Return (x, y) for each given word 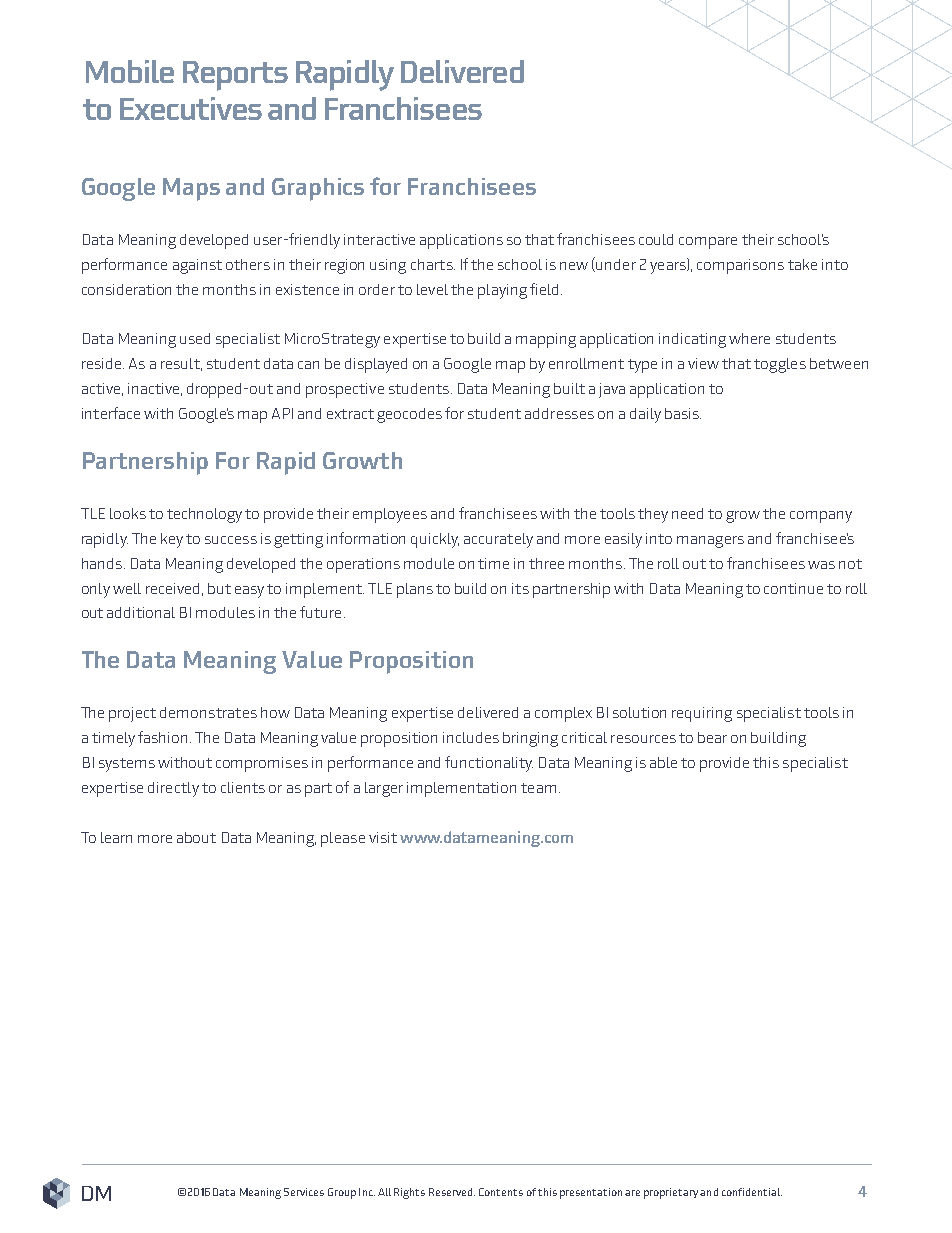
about (196, 837)
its (520, 588)
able (663, 762)
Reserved (452, 1192)
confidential (752, 1192)
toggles (780, 365)
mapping (546, 340)
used (195, 338)
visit (383, 837)
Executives (191, 108)
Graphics (318, 189)
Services (304, 1192)
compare (708, 243)
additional (141, 612)
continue (793, 588)
